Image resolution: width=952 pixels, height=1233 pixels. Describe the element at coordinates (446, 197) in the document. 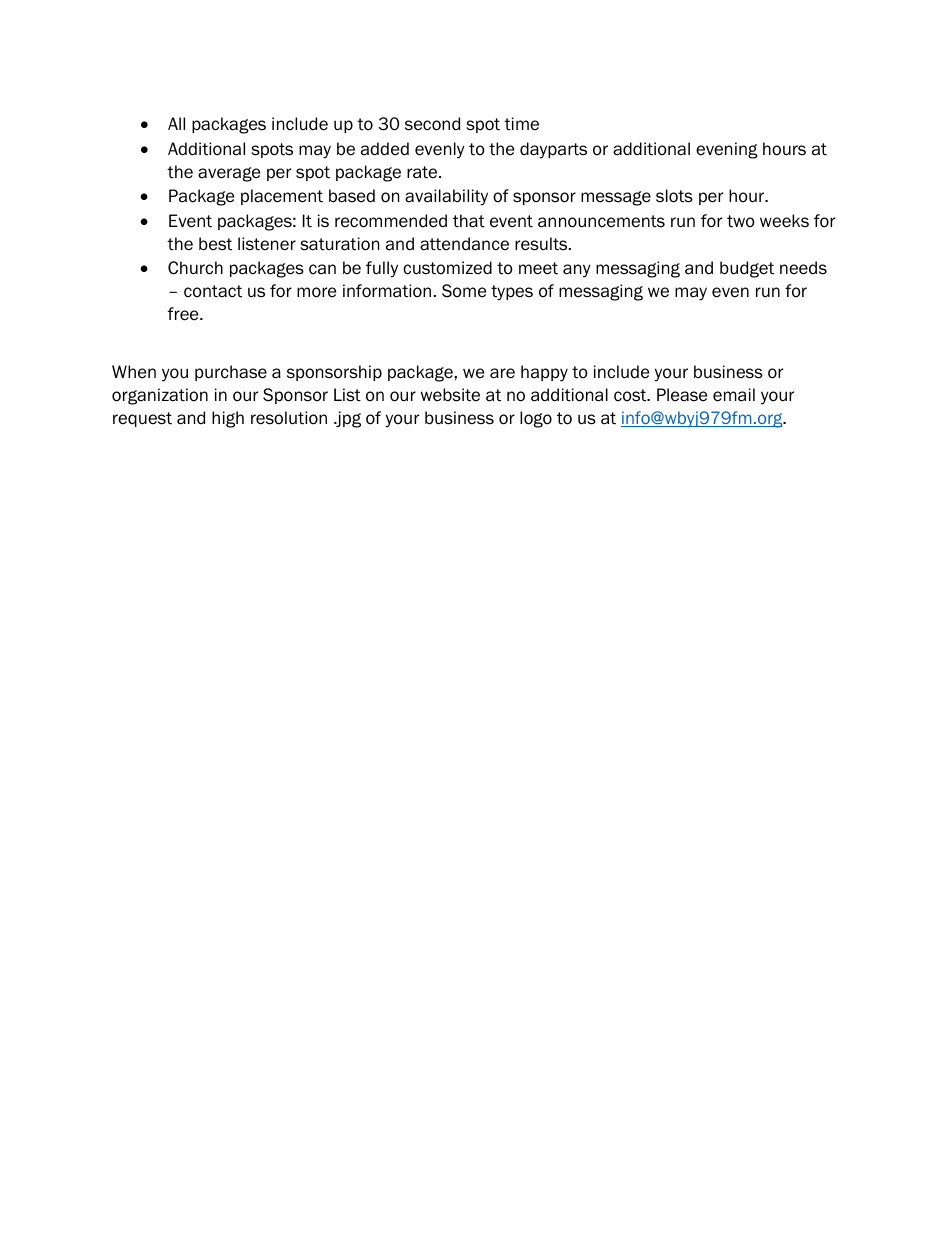

I see `availability` at that location.
